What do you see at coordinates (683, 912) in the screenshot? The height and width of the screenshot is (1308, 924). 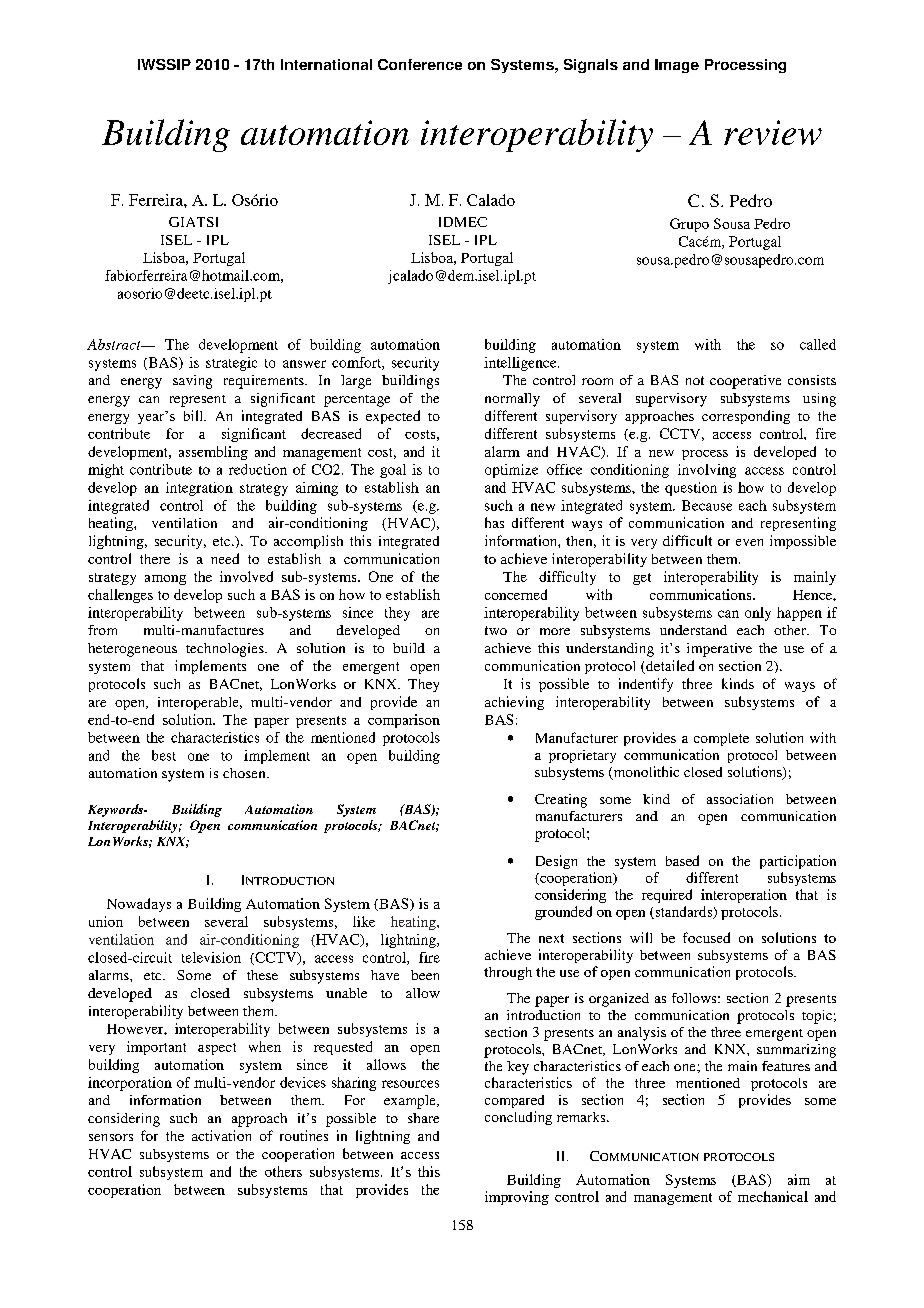 I see `standards` at bounding box center [683, 912].
